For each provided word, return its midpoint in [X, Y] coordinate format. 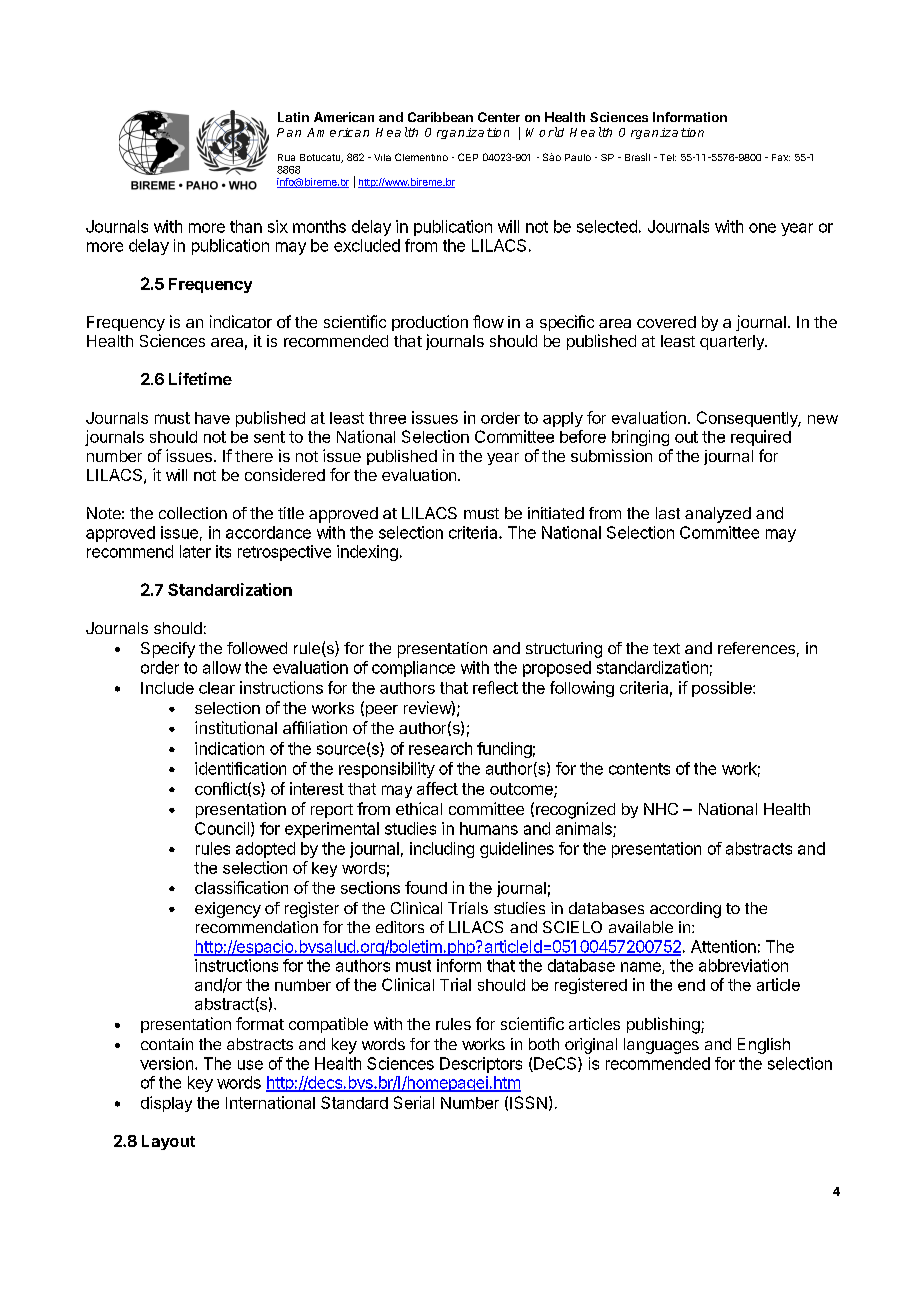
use [250, 1065]
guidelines [517, 850]
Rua [286, 157]
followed [257, 648]
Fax [781, 157]
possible [723, 689]
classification [241, 887]
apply [563, 419]
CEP [468, 157]
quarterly [733, 342]
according [685, 910]
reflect [495, 687]
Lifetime [200, 378]
